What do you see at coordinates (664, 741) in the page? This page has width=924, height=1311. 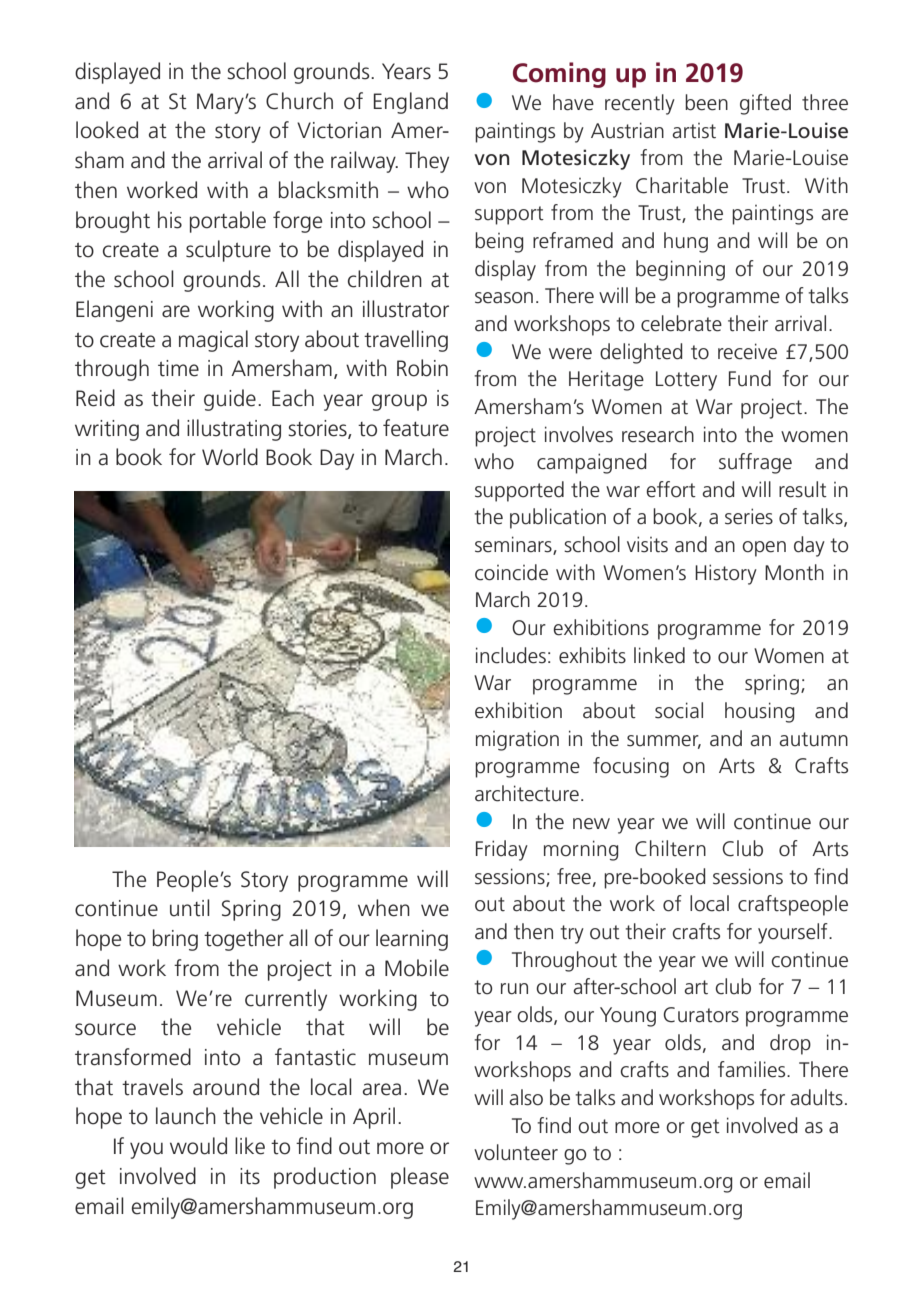 I see `summer` at bounding box center [664, 741].
